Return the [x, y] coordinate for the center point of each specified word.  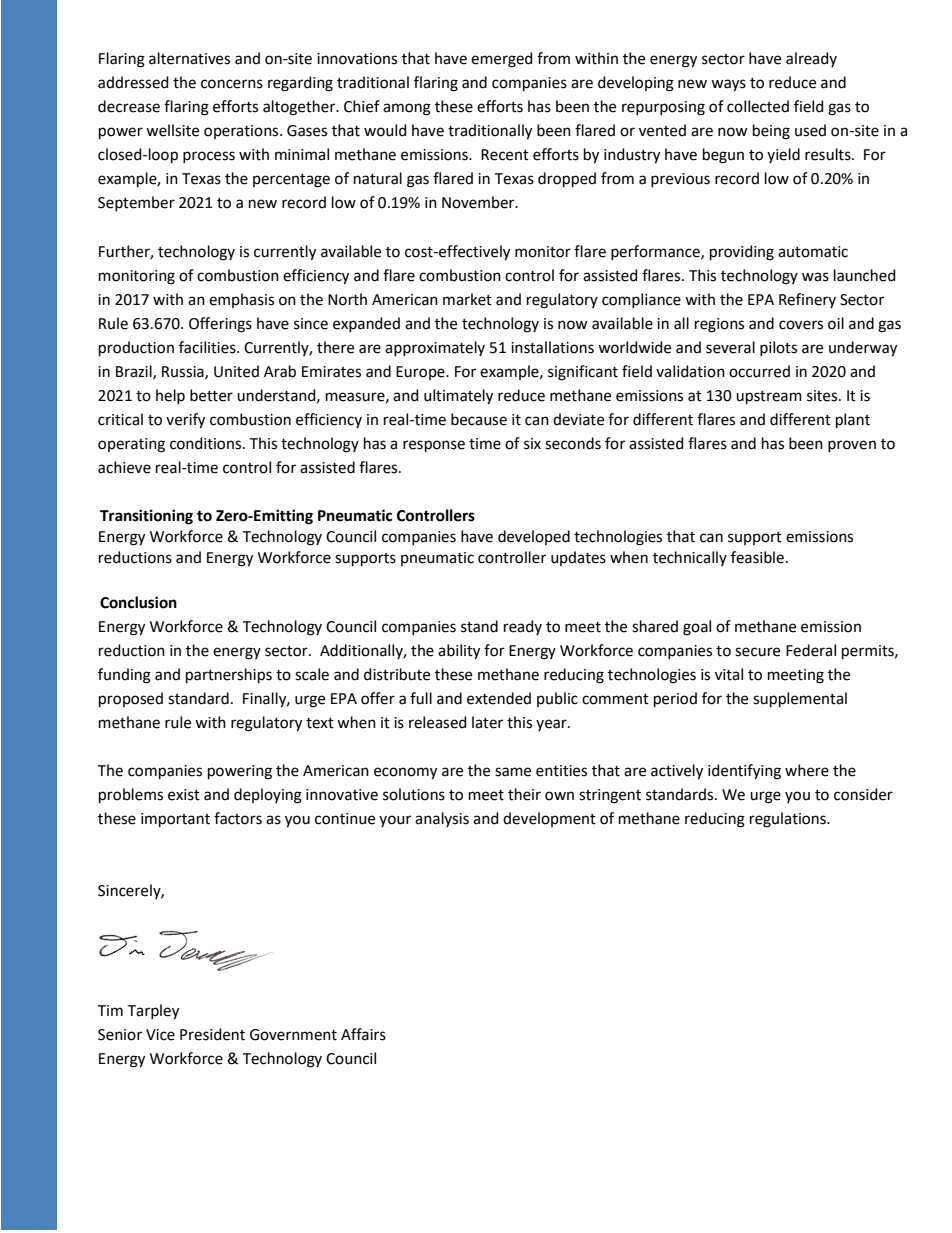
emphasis [241, 300]
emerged [502, 60]
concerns [232, 84]
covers [801, 325]
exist [184, 795]
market [467, 299]
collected [758, 106]
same [513, 772]
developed [534, 537]
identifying [744, 772]
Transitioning [146, 517]
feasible [757, 557]
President [212, 1034]
